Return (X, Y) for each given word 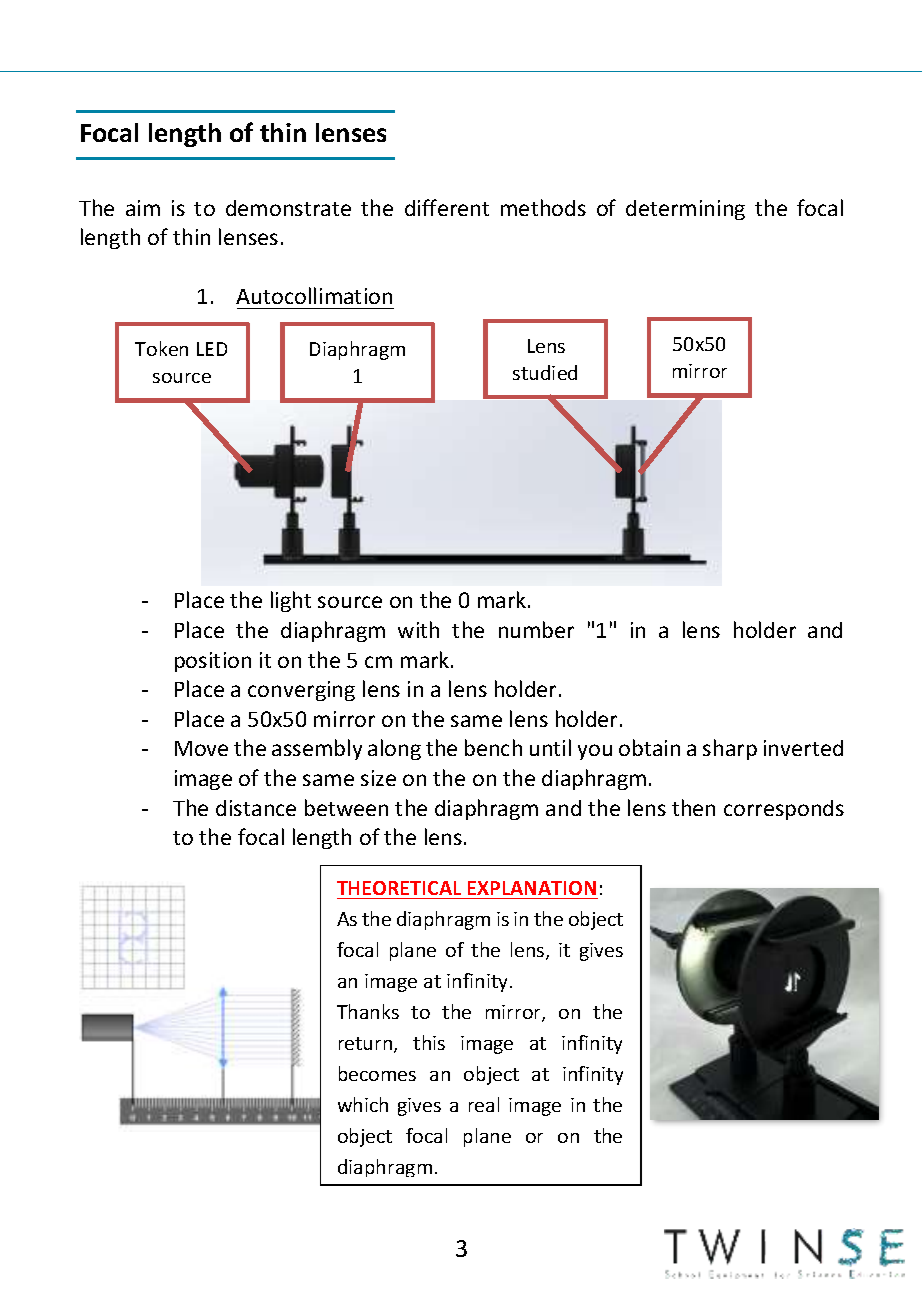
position (213, 662)
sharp (730, 749)
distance (256, 808)
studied (545, 372)
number (536, 629)
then (693, 807)
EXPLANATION (532, 888)
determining (685, 210)
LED (212, 349)
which (363, 1104)
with (418, 629)
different (447, 207)
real (484, 1104)
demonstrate (288, 208)
